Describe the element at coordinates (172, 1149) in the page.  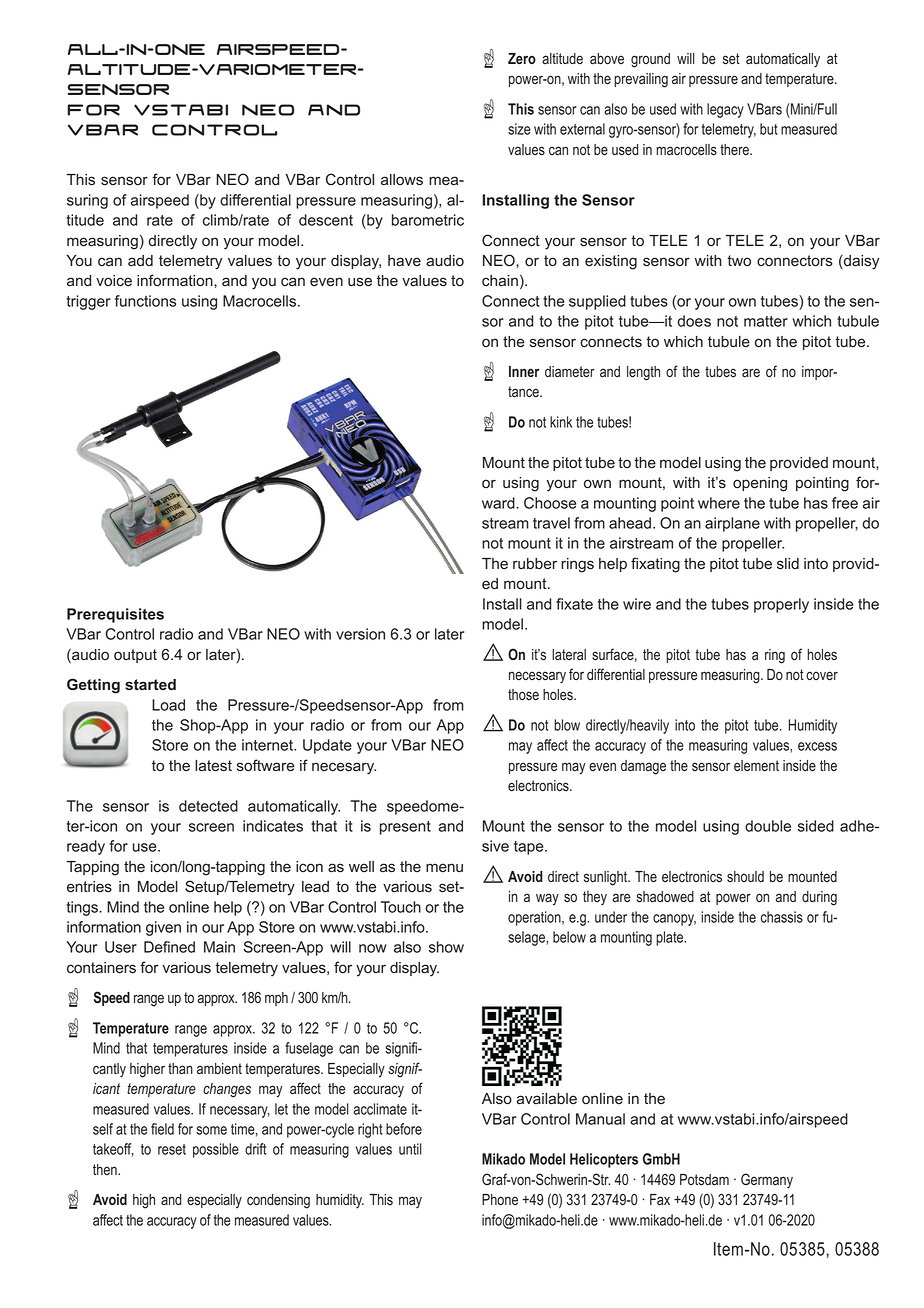
I see `reset` at that location.
